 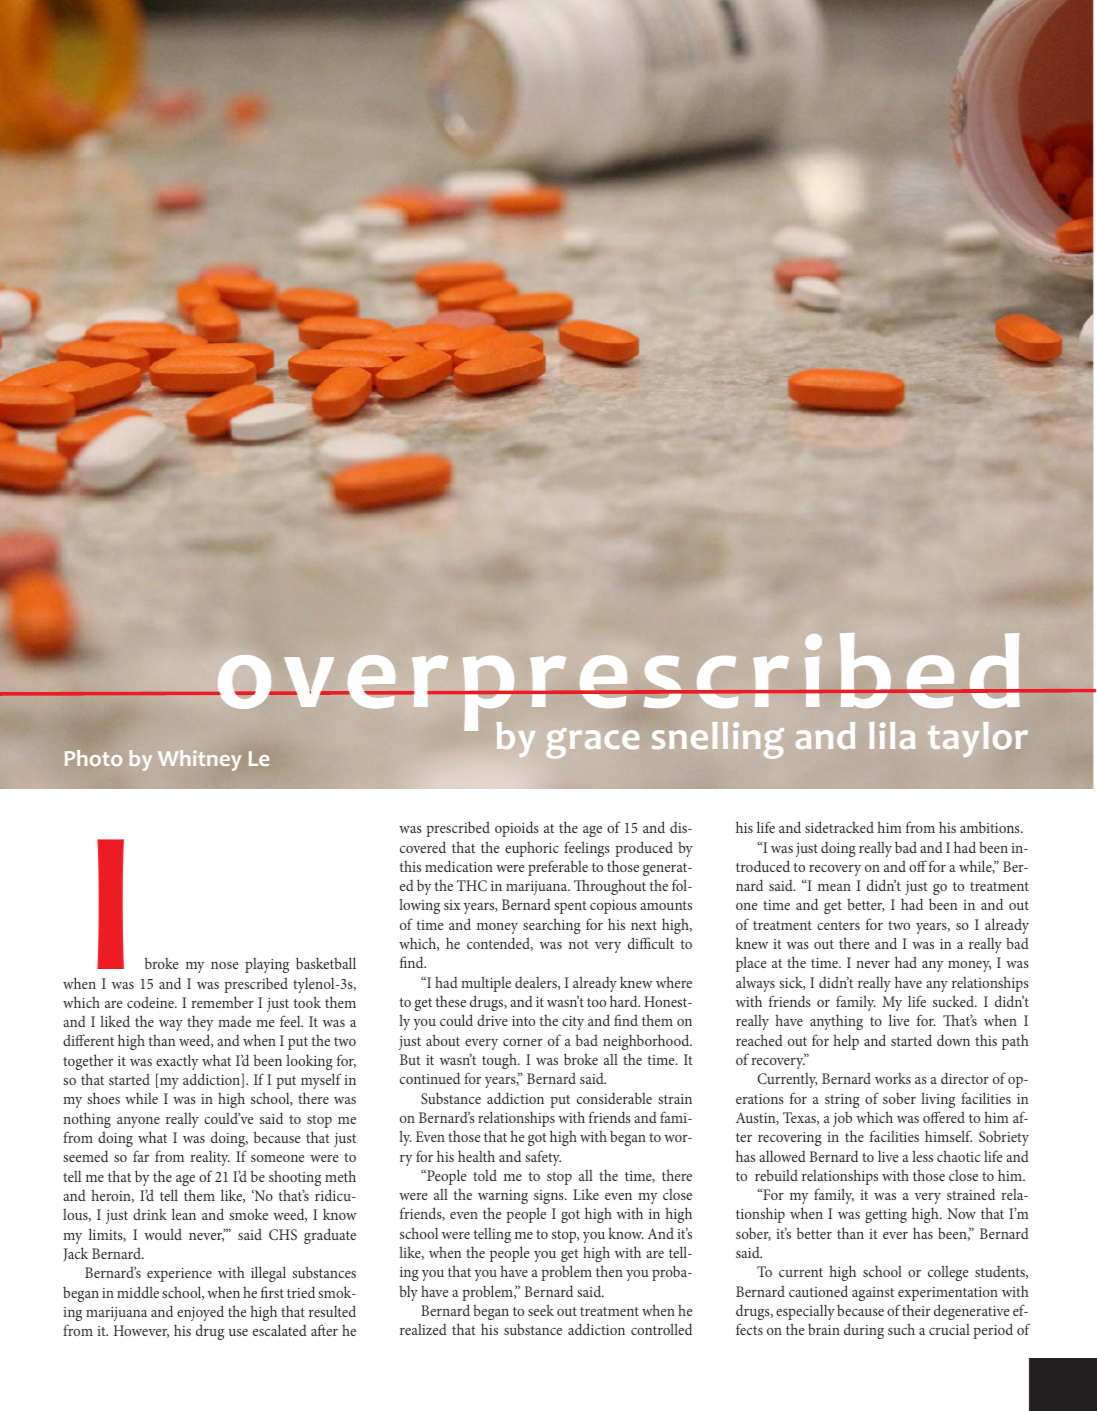 What do you see at coordinates (200, 1023) in the screenshot?
I see `they` at bounding box center [200, 1023].
